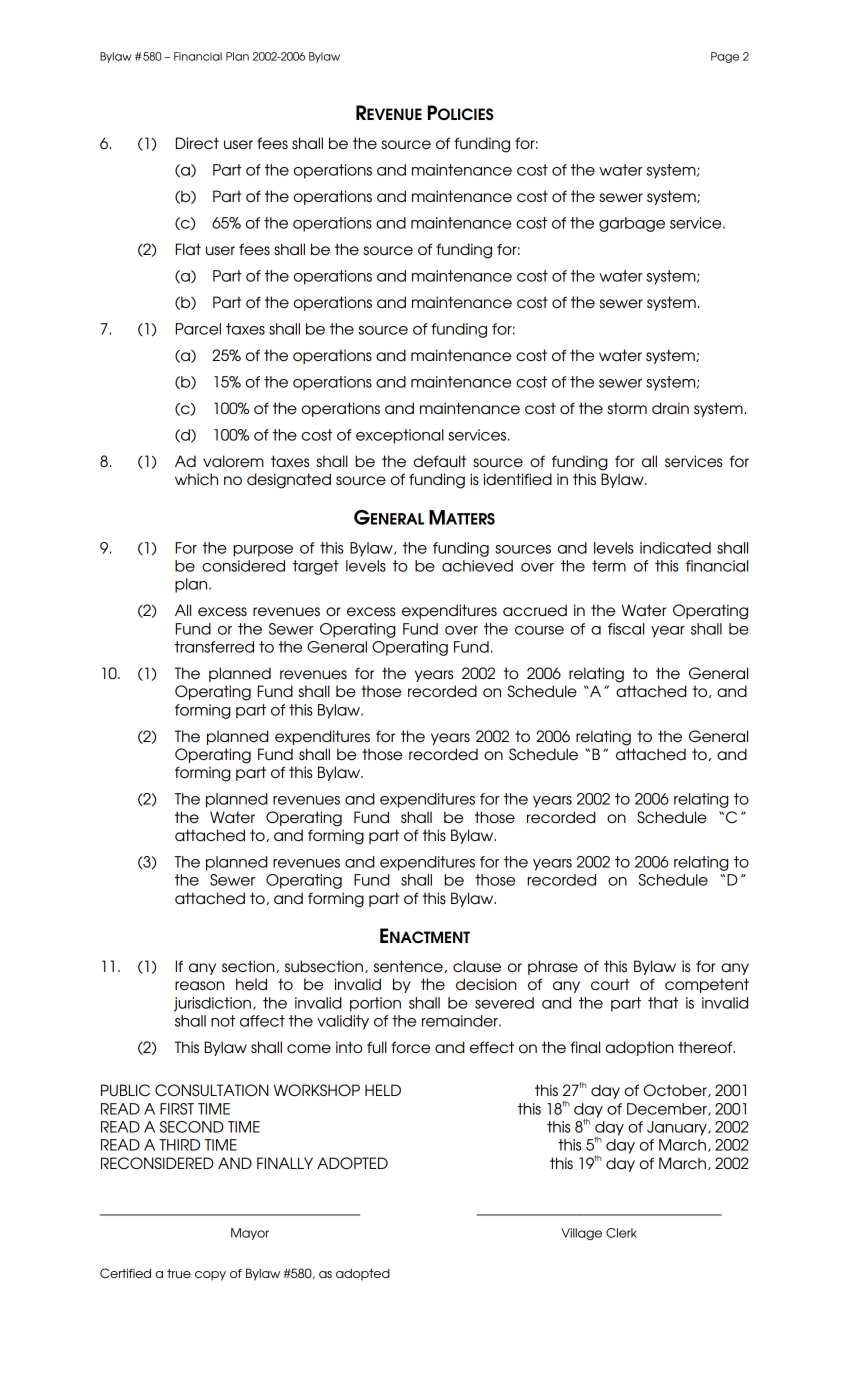 The width and height of the document is (849, 1400). Describe the element at coordinates (581, 1234) in the document. I see `Village` at that location.
